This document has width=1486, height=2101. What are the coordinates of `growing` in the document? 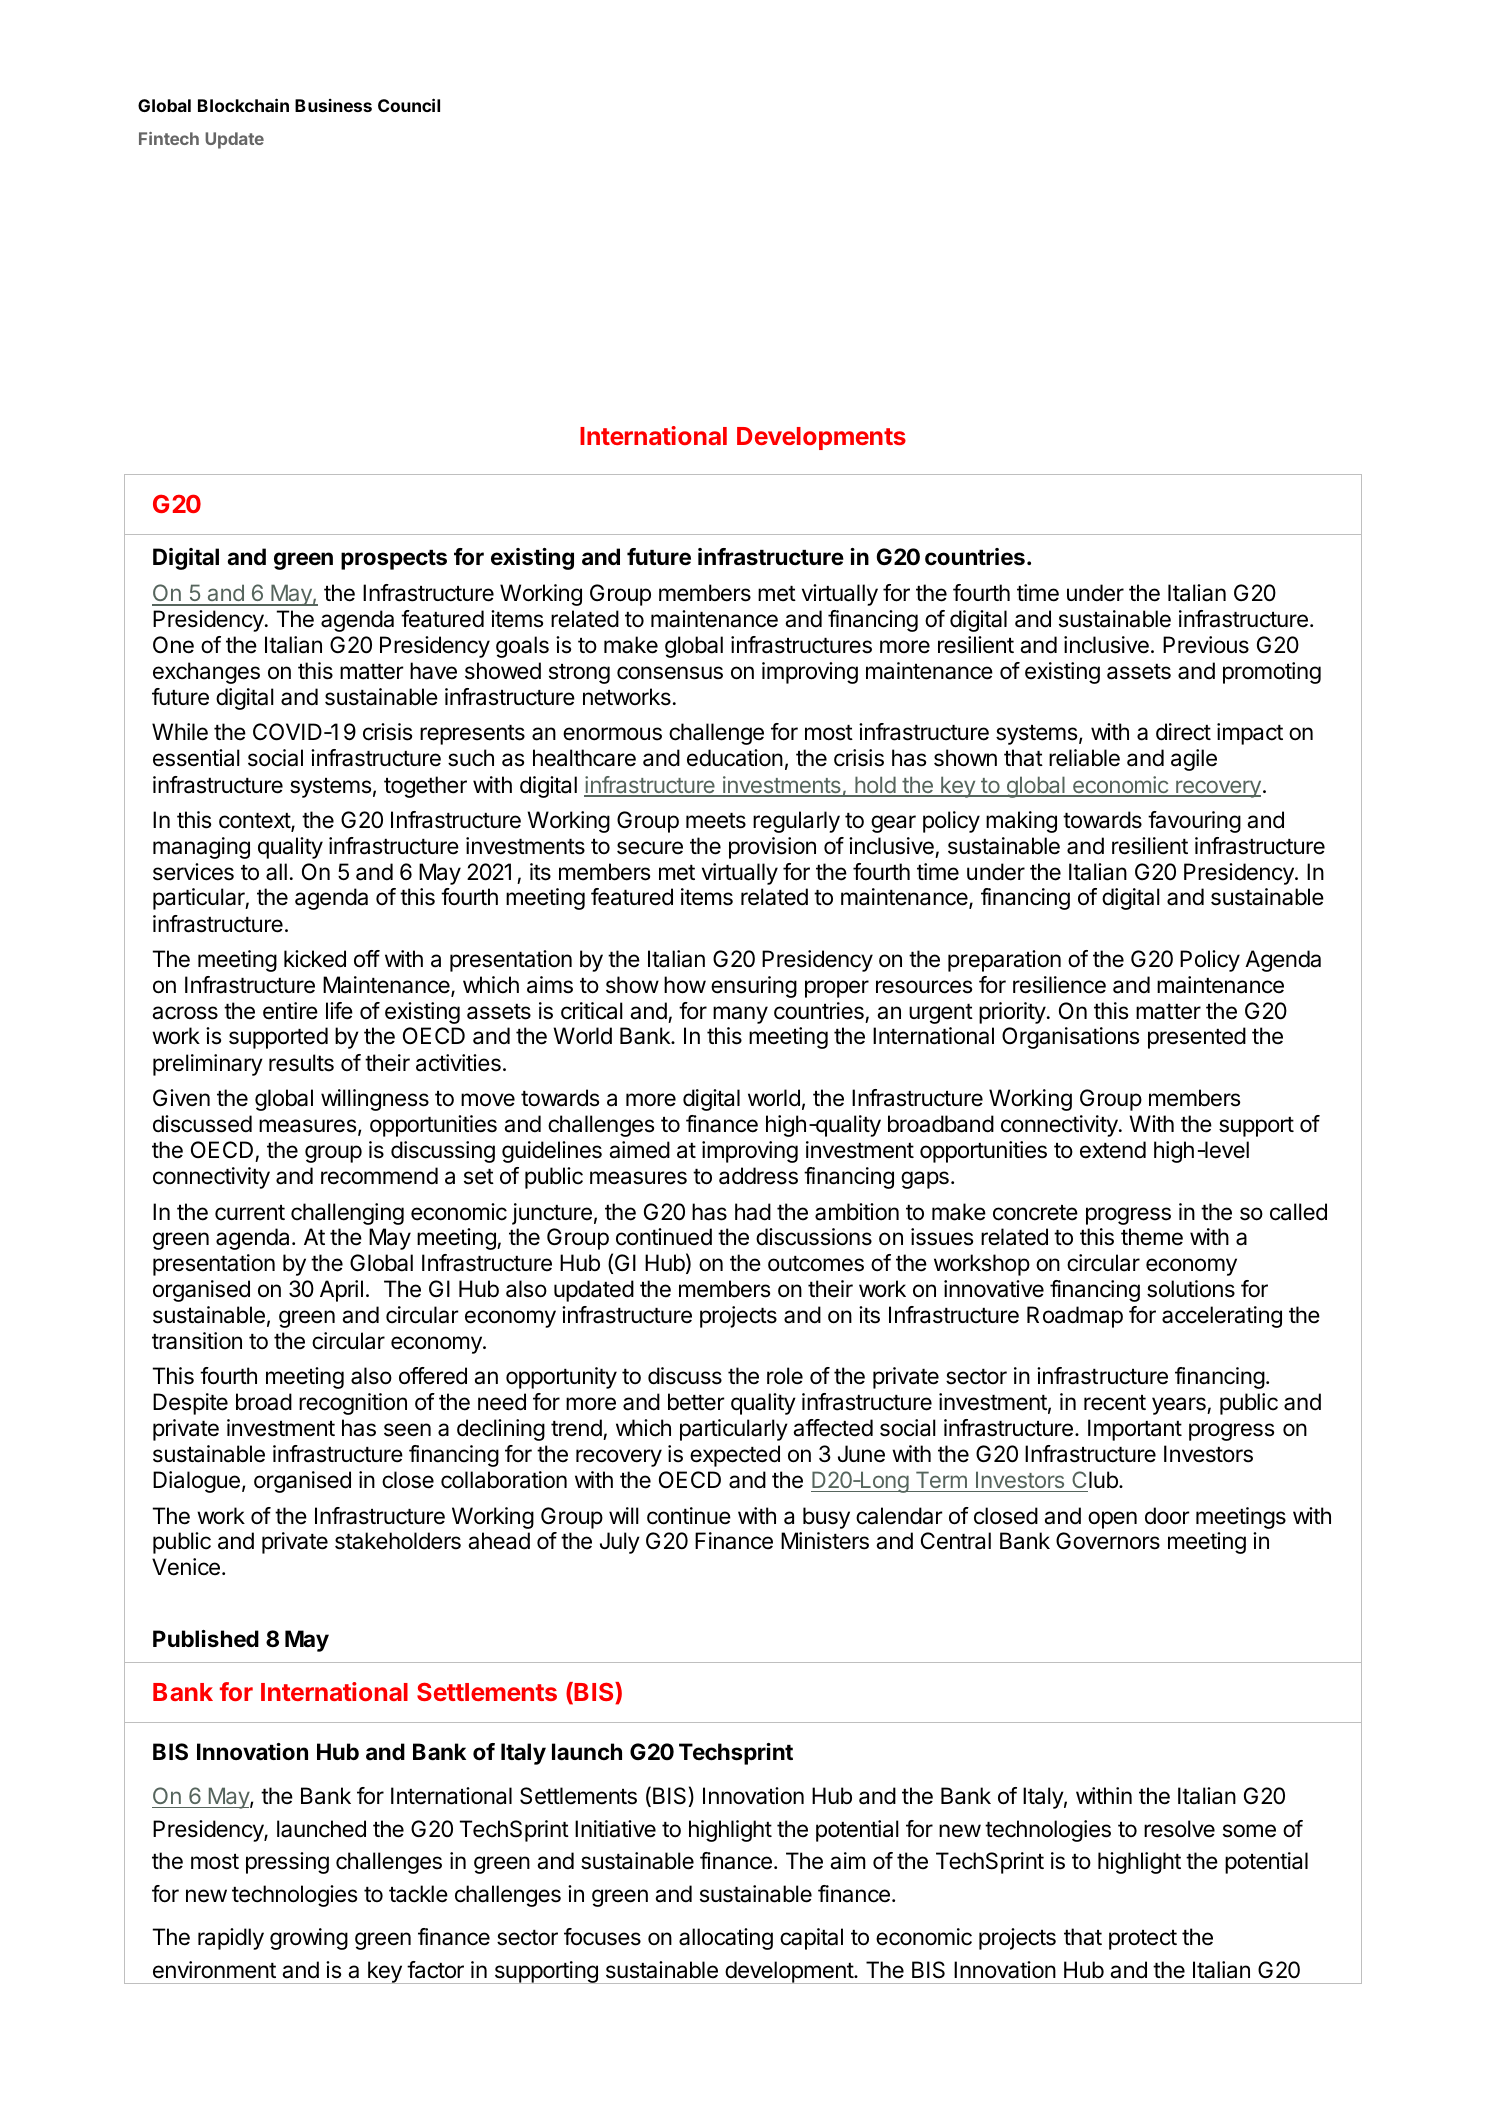 It's located at (309, 1939).
